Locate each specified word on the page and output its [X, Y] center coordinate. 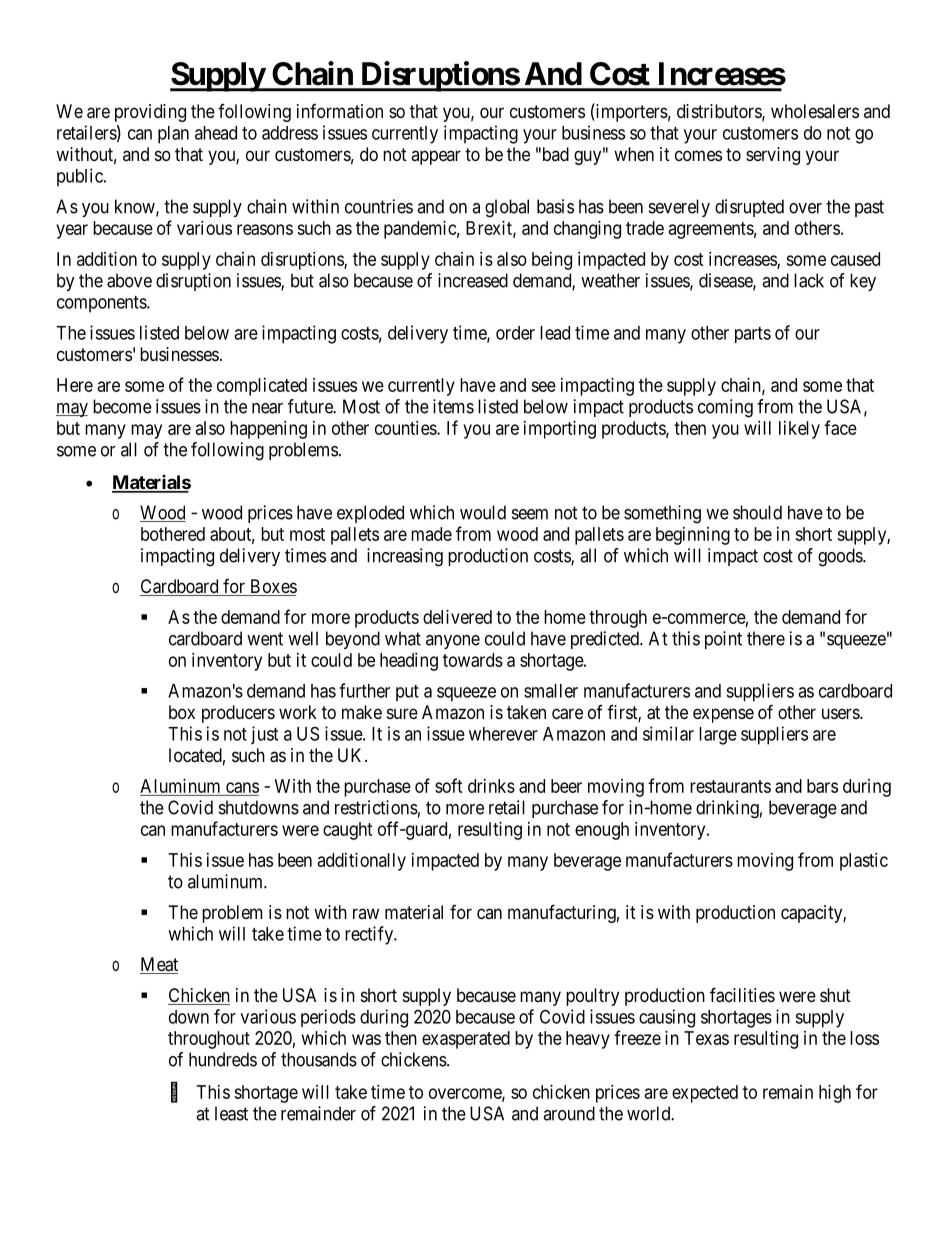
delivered [457, 617]
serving [773, 156]
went [265, 639]
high [835, 1094]
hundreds [223, 1059]
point [723, 640]
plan [173, 135]
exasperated [466, 1040]
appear [436, 157]
